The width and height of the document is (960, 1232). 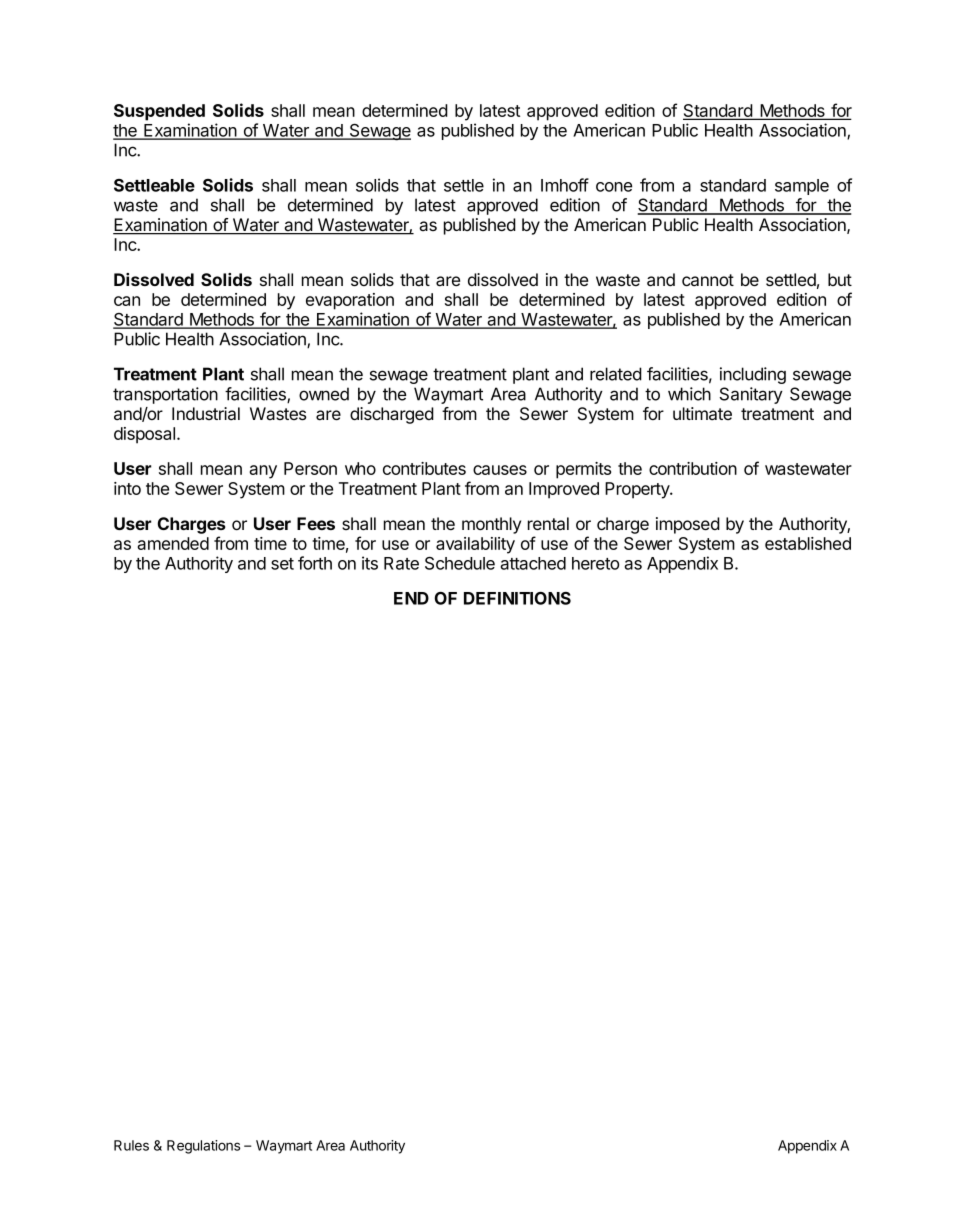 What do you see at coordinates (173, 543) in the document?
I see `amended` at bounding box center [173, 543].
